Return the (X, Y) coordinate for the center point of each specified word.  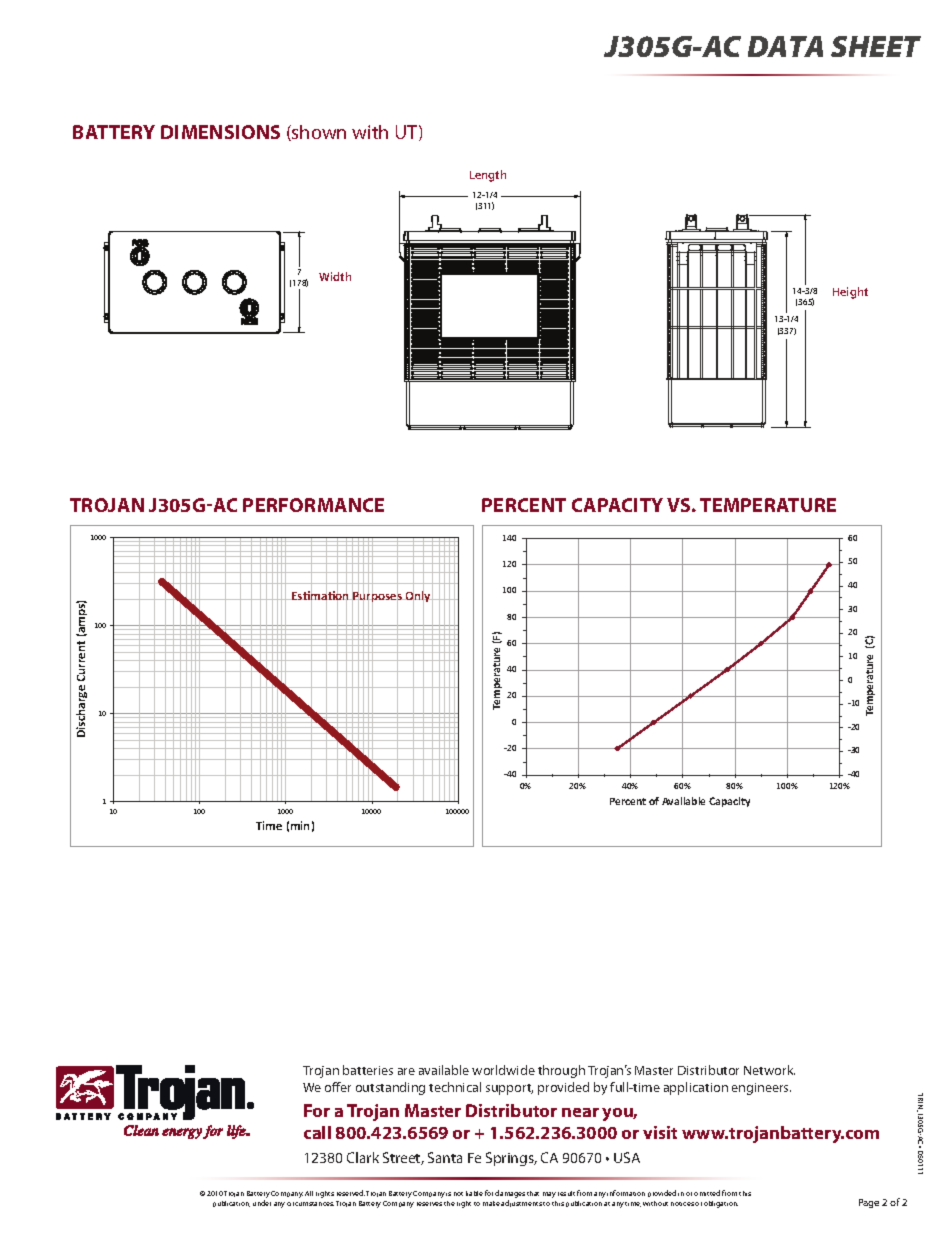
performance (313, 505)
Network (769, 1070)
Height (850, 293)
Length (488, 176)
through (561, 1071)
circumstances (310, 1204)
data (785, 46)
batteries (368, 1070)
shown (318, 133)
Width (335, 276)
